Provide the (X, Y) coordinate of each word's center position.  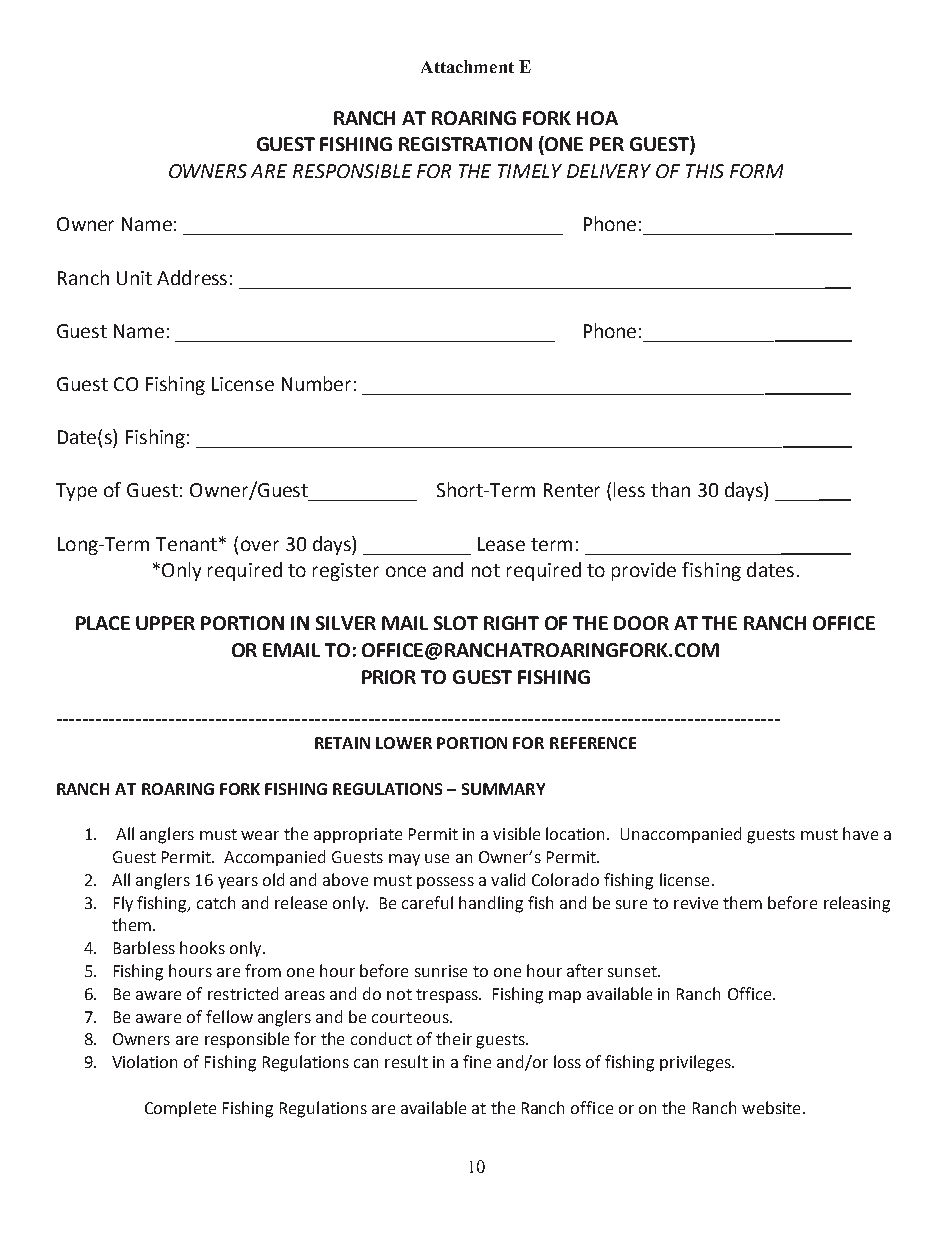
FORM (756, 171)
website (773, 1107)
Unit (134, 278)
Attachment (467, 66)
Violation (144, 1061)
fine (477, 1061)
